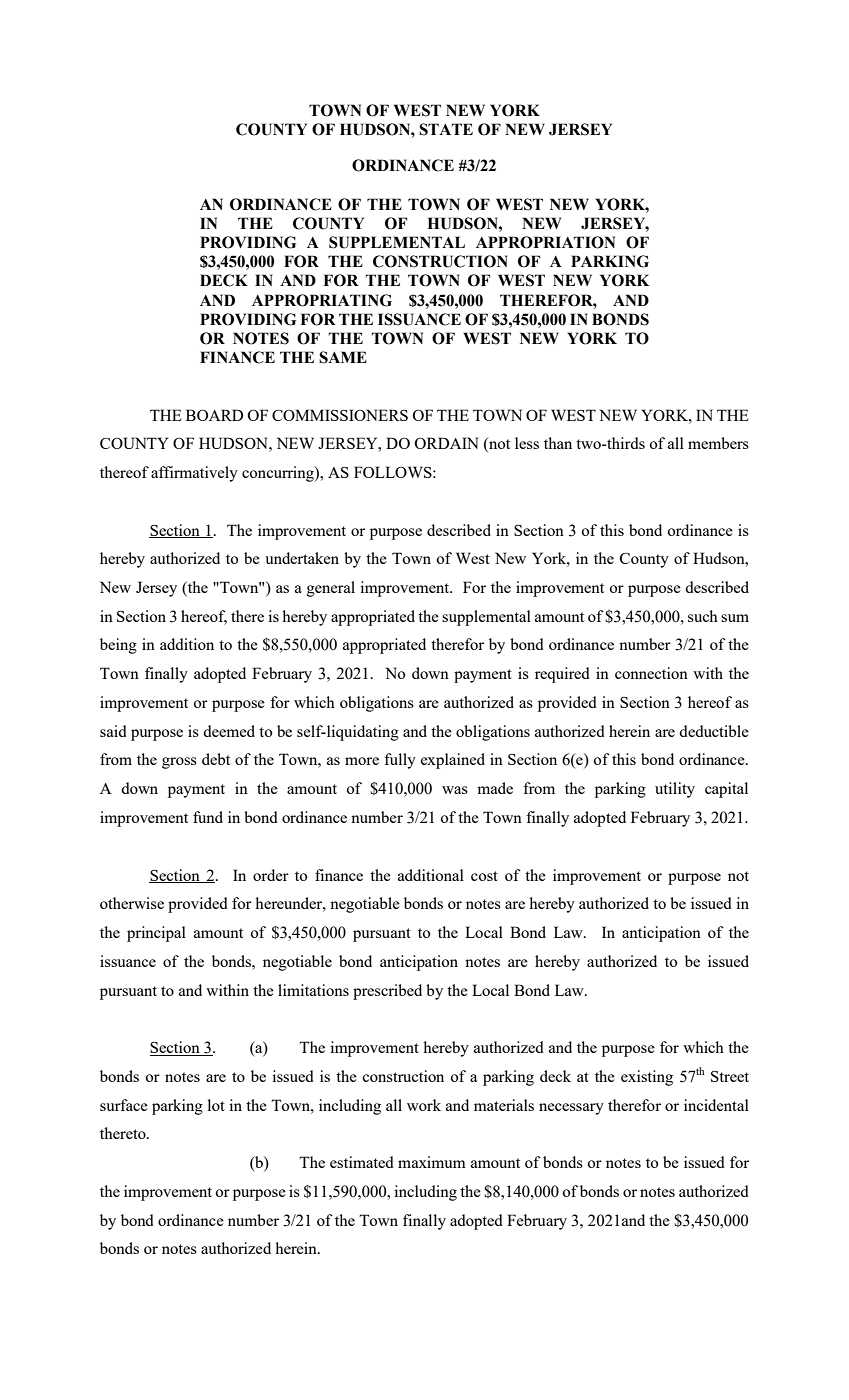 This image has height=1400, width=849. Describe the element at coordinates (179, 763) in the image. I see `gross` at that location.
